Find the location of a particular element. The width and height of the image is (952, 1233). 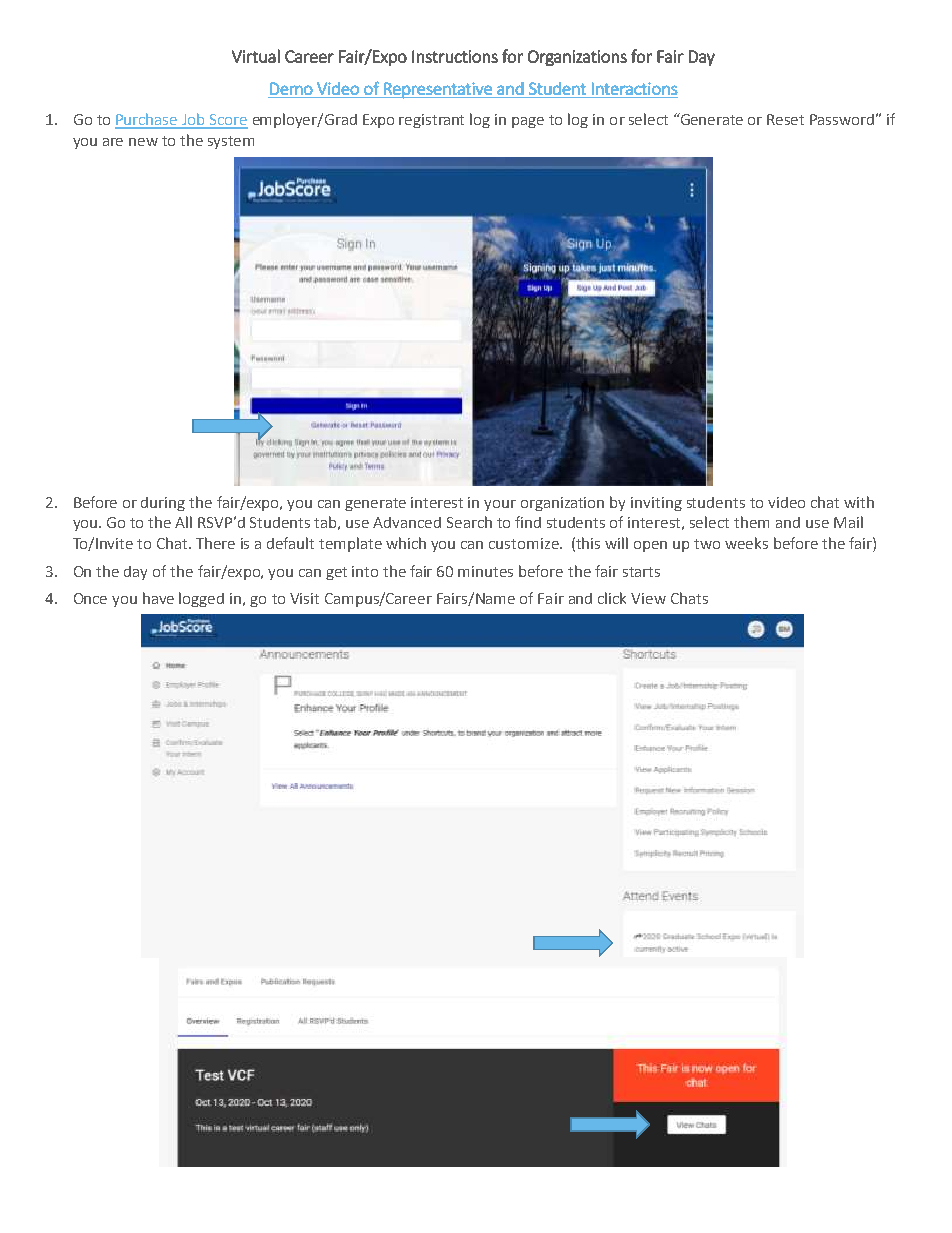

Virtual is located at coordinates (256, 56).
